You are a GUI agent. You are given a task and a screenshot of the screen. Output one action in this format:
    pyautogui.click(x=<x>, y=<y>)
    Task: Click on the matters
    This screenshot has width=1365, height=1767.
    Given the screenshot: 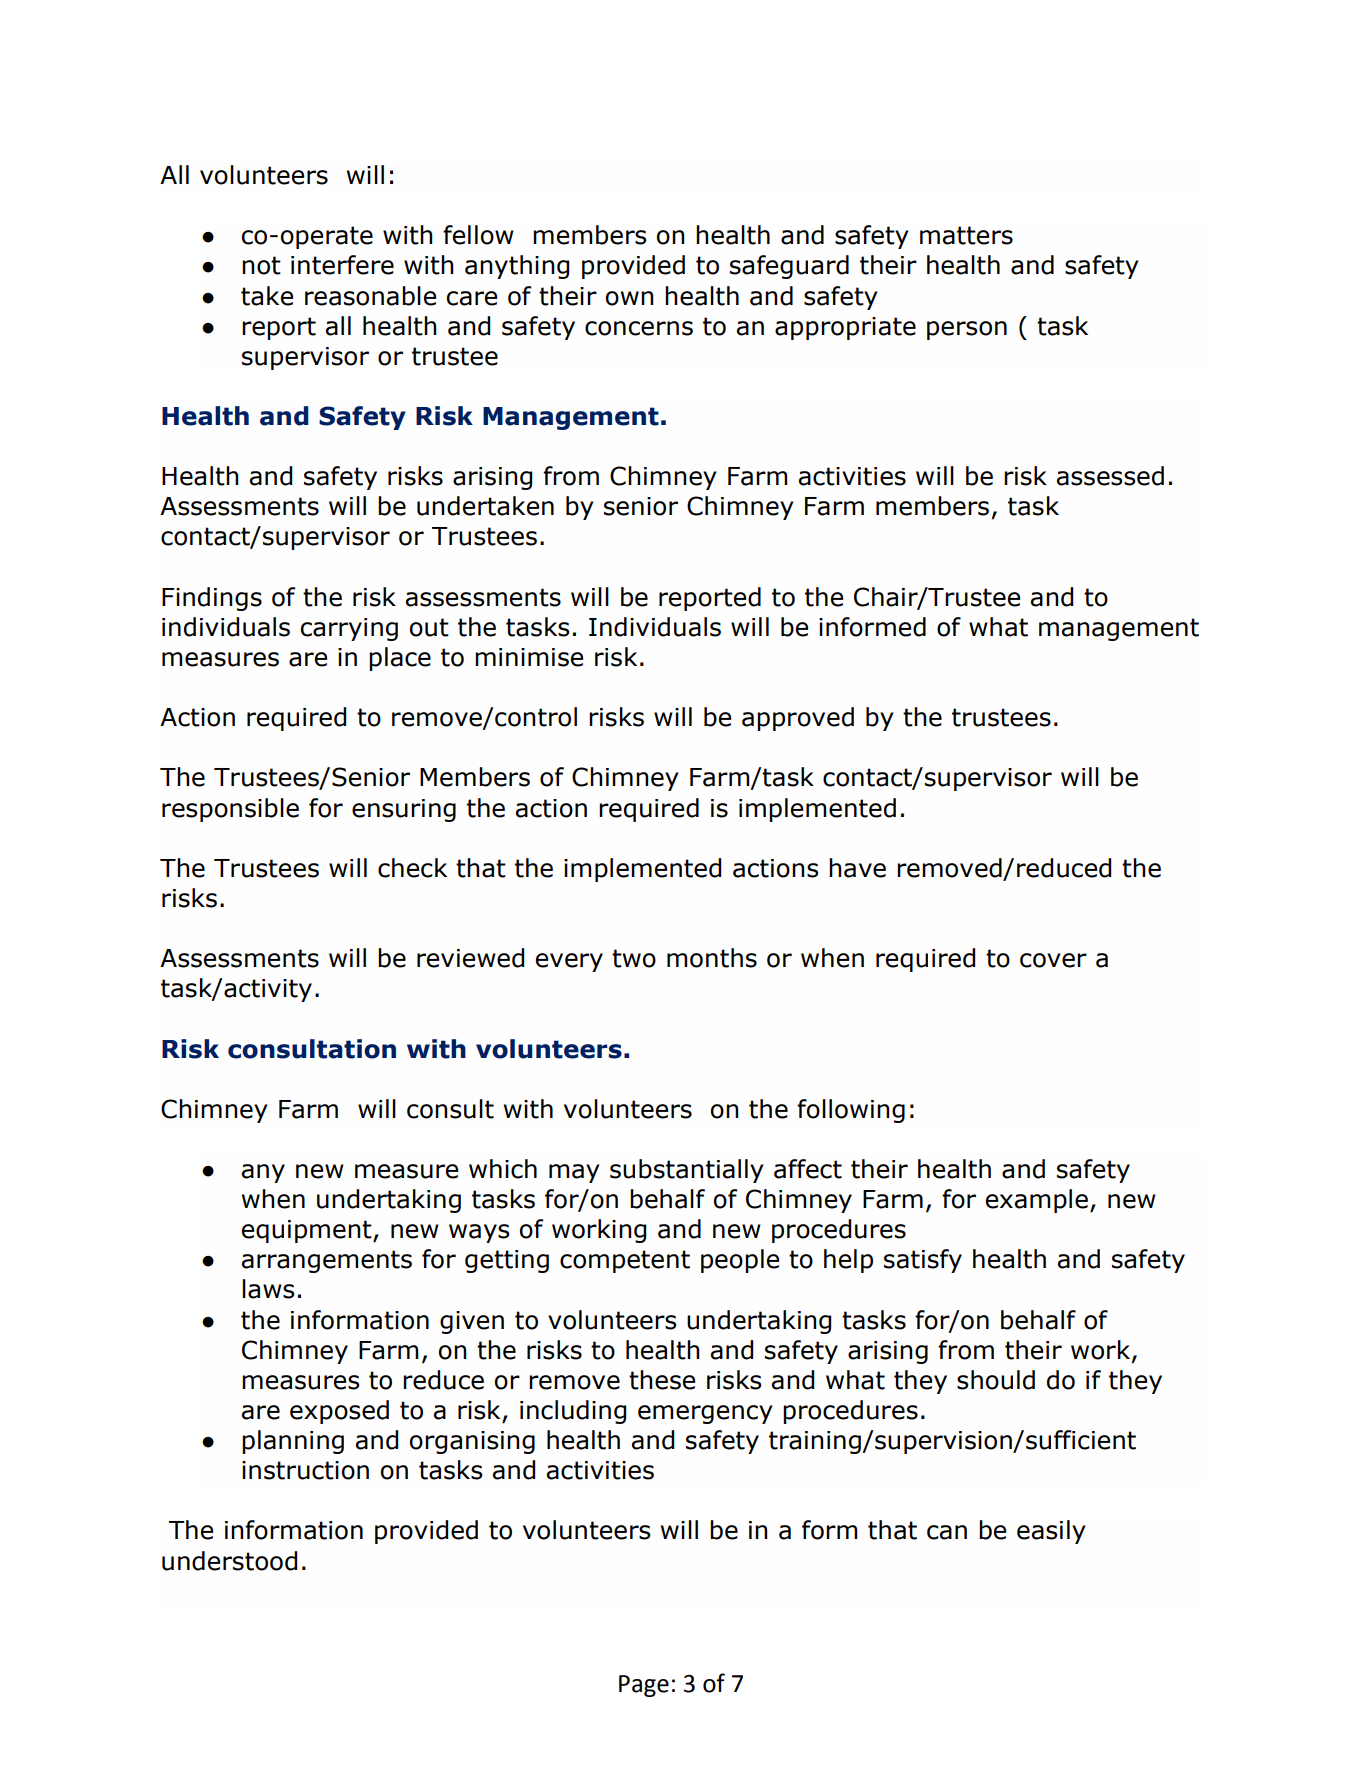 What is the action you would take?
    pyautogui.click(x=966, y=235)
